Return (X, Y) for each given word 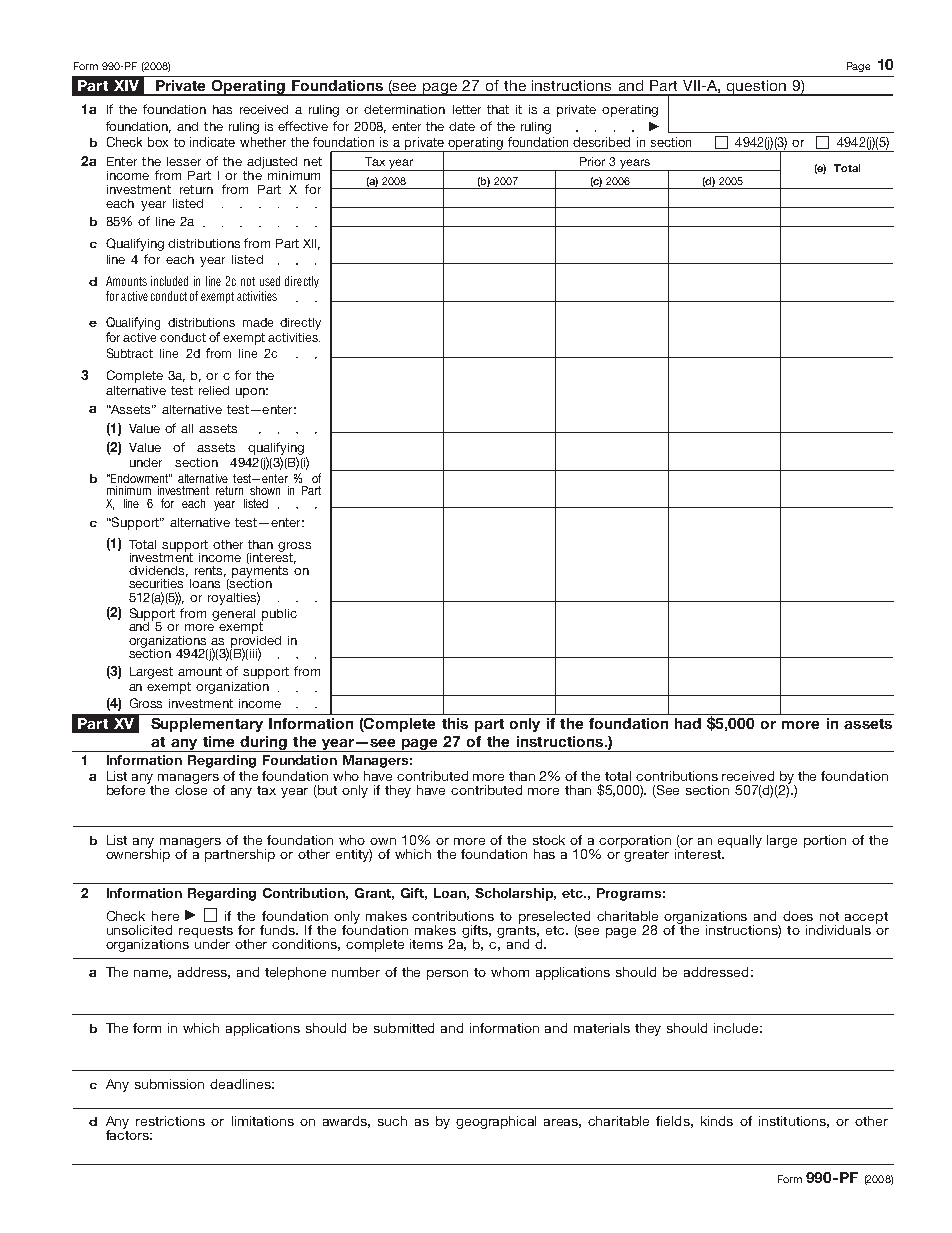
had (688, 723)
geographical (496, 1122)
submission (169, 1084)
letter (467, 109)
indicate (212, 142)
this (455, 723)
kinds (717, 1121)
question (756, 88)
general (233, 615)
